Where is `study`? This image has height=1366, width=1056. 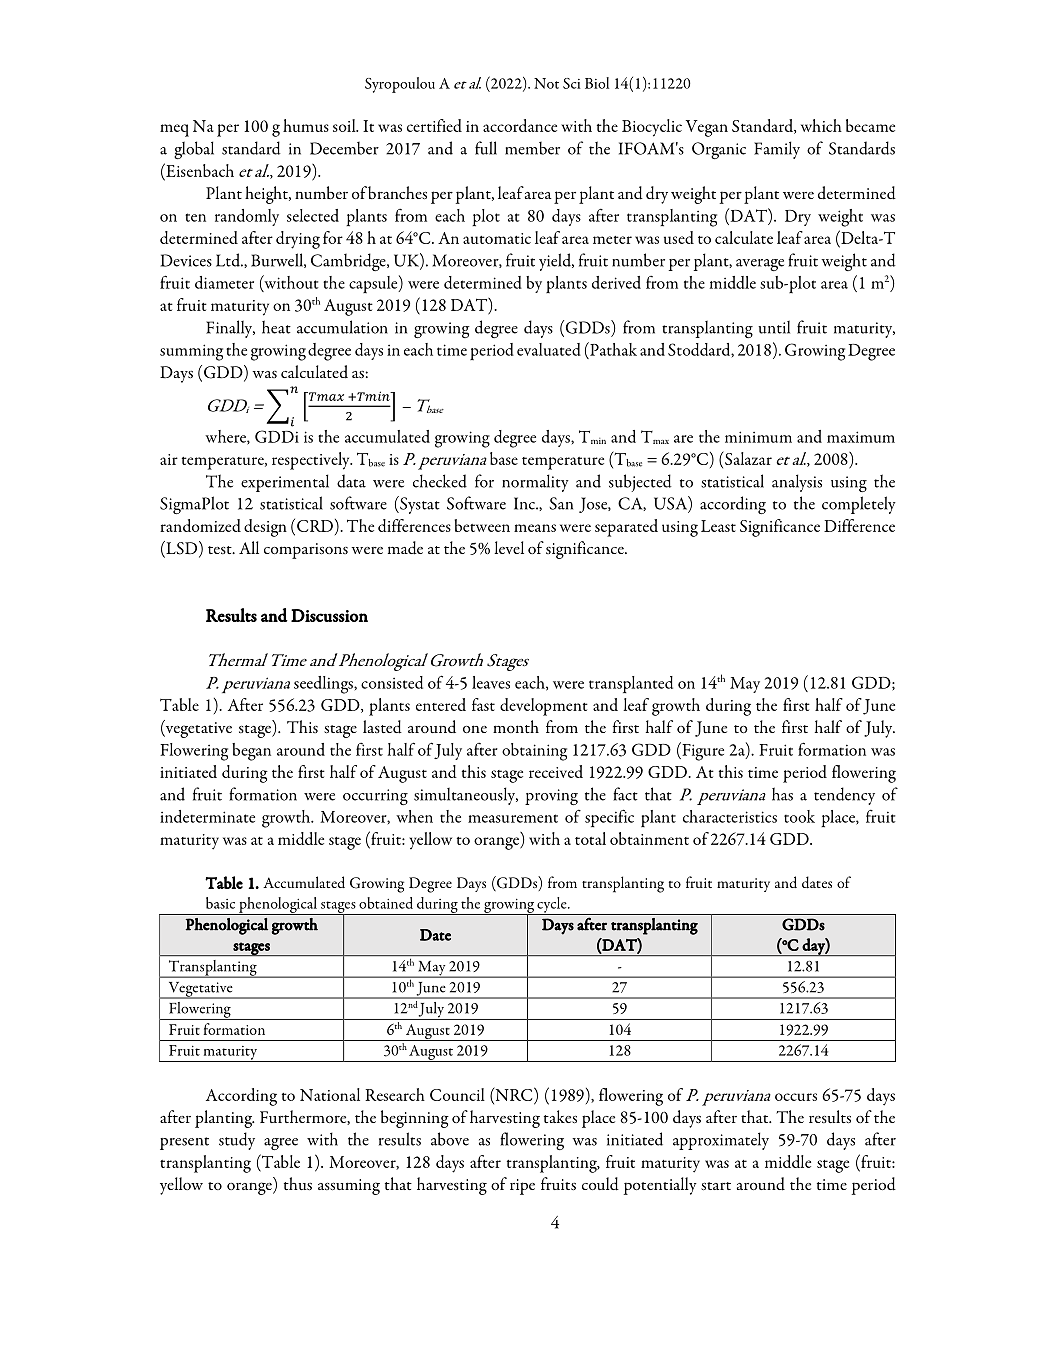 study is located at coordinates (237, 1141).
